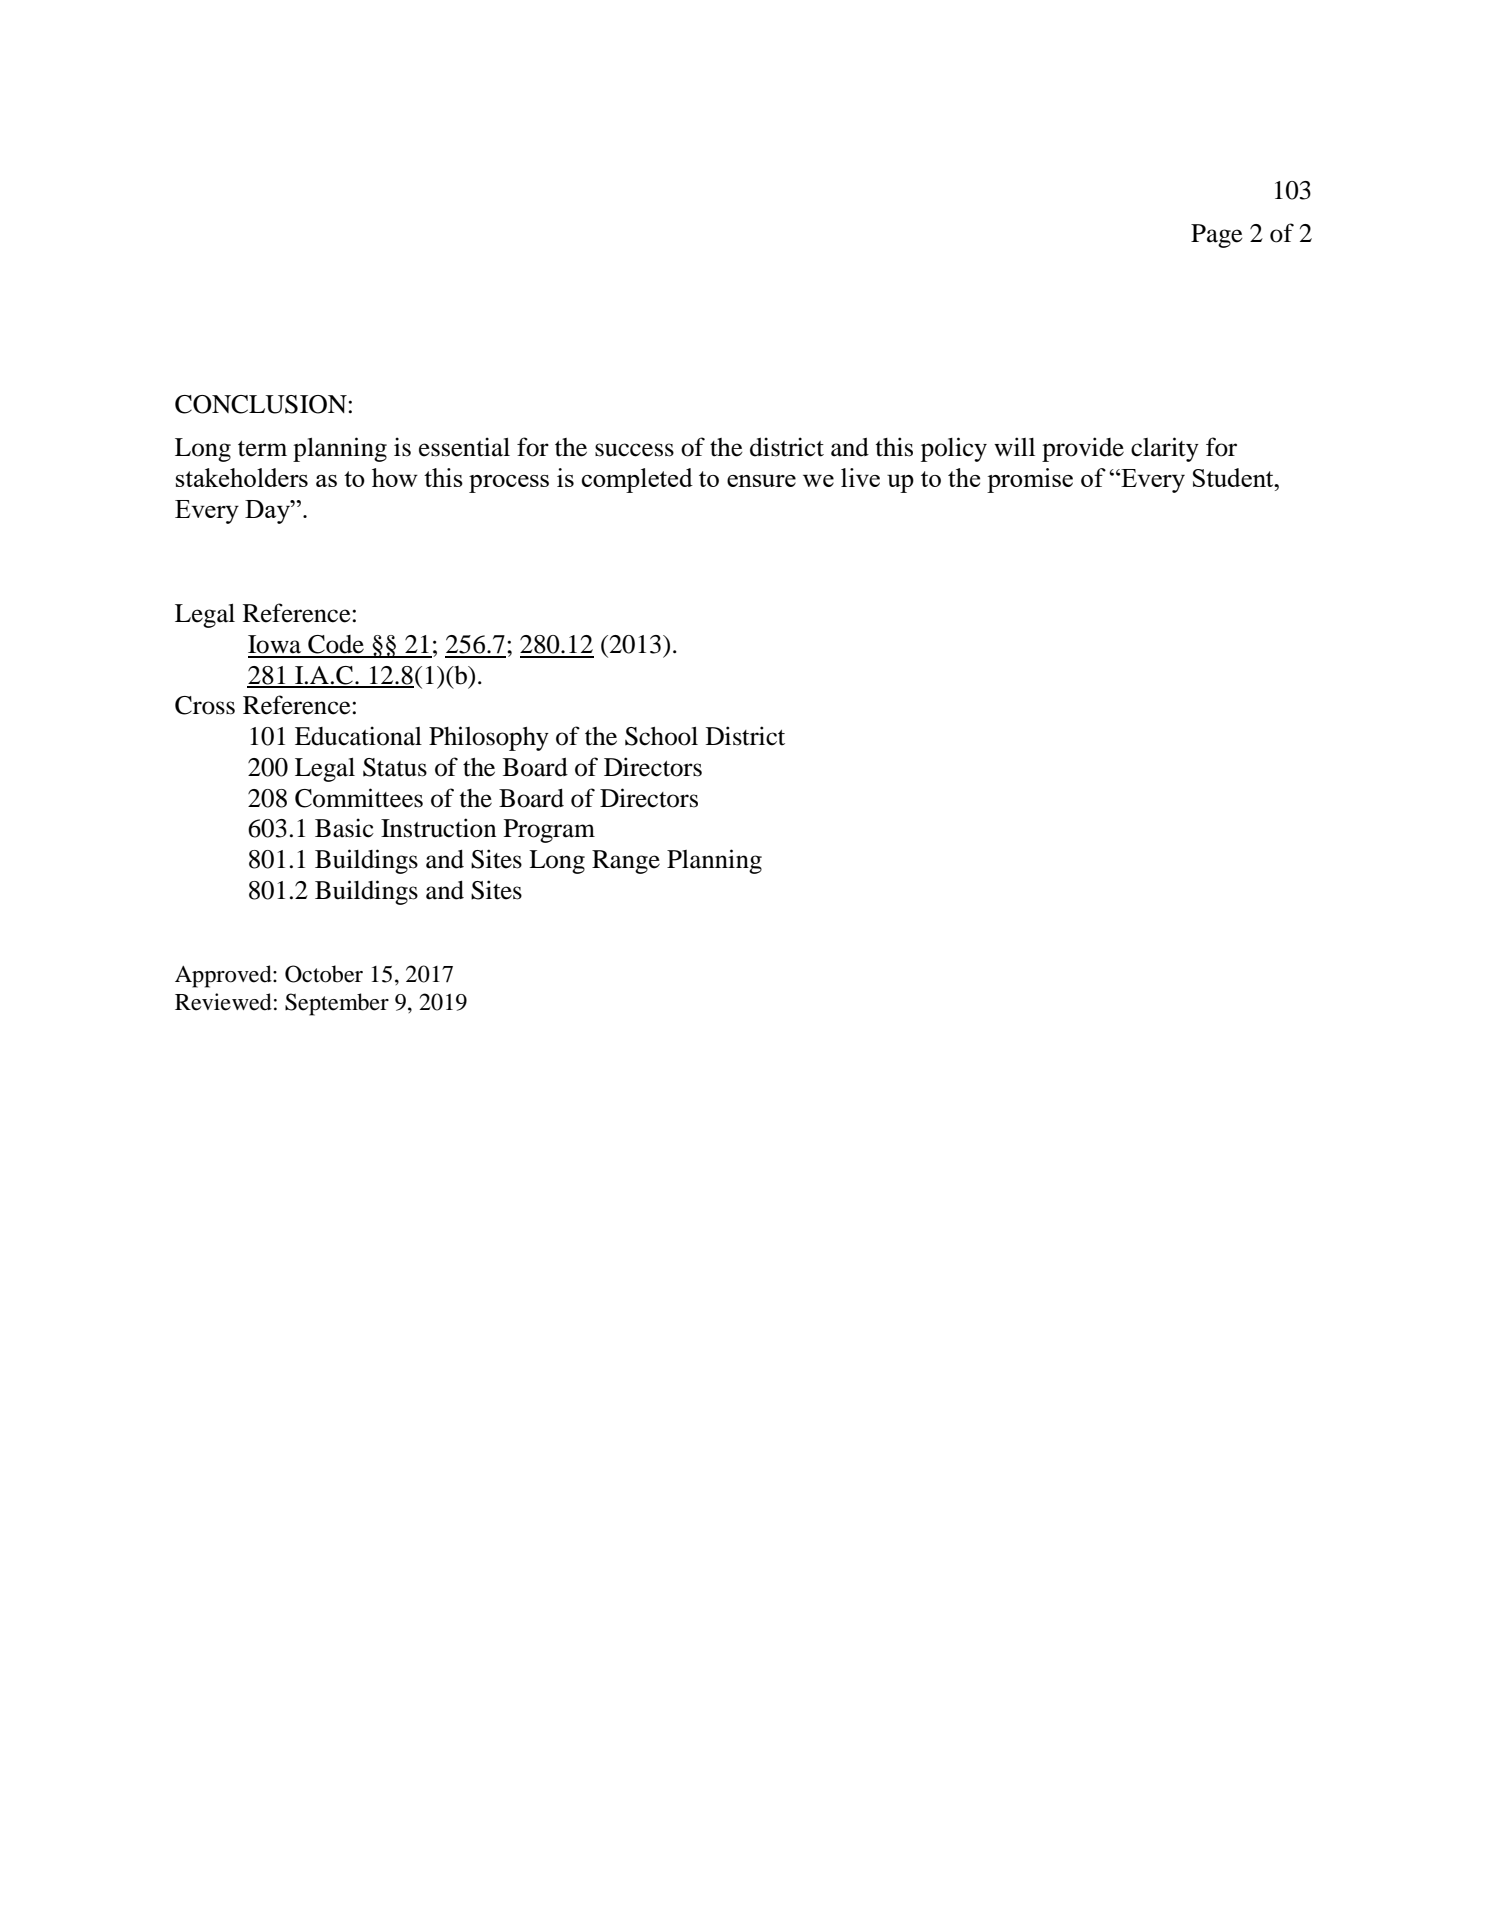 The image size is (1487, 1924). What do you see at coordinates (324, 974) in the image?
I see `October` at bounding box center [324, 974].
